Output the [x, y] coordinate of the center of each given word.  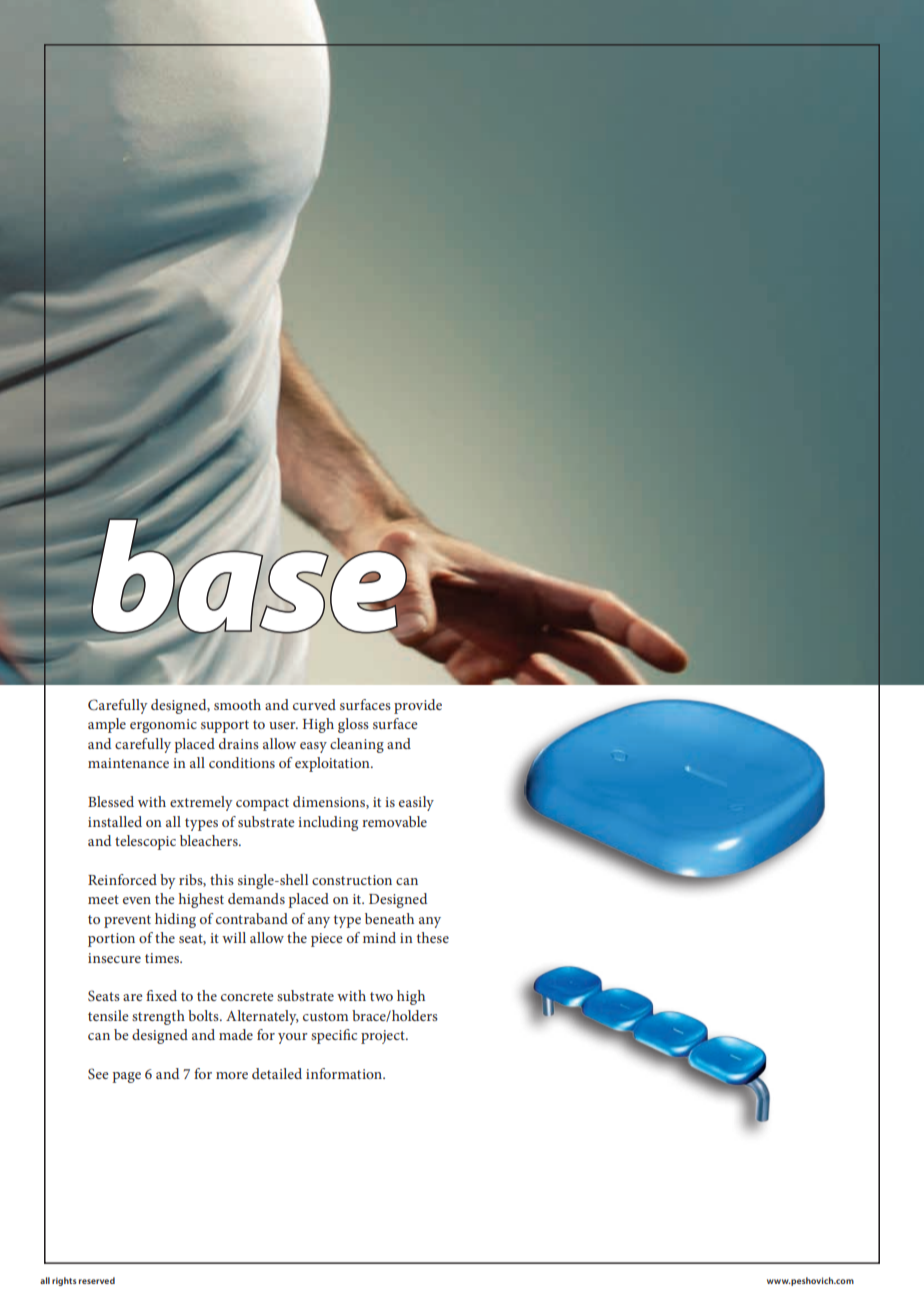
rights [64, 1281]
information [345, 1073]
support [225, 726]
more [232, 1075]
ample [107, 725]
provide [418, 706]
